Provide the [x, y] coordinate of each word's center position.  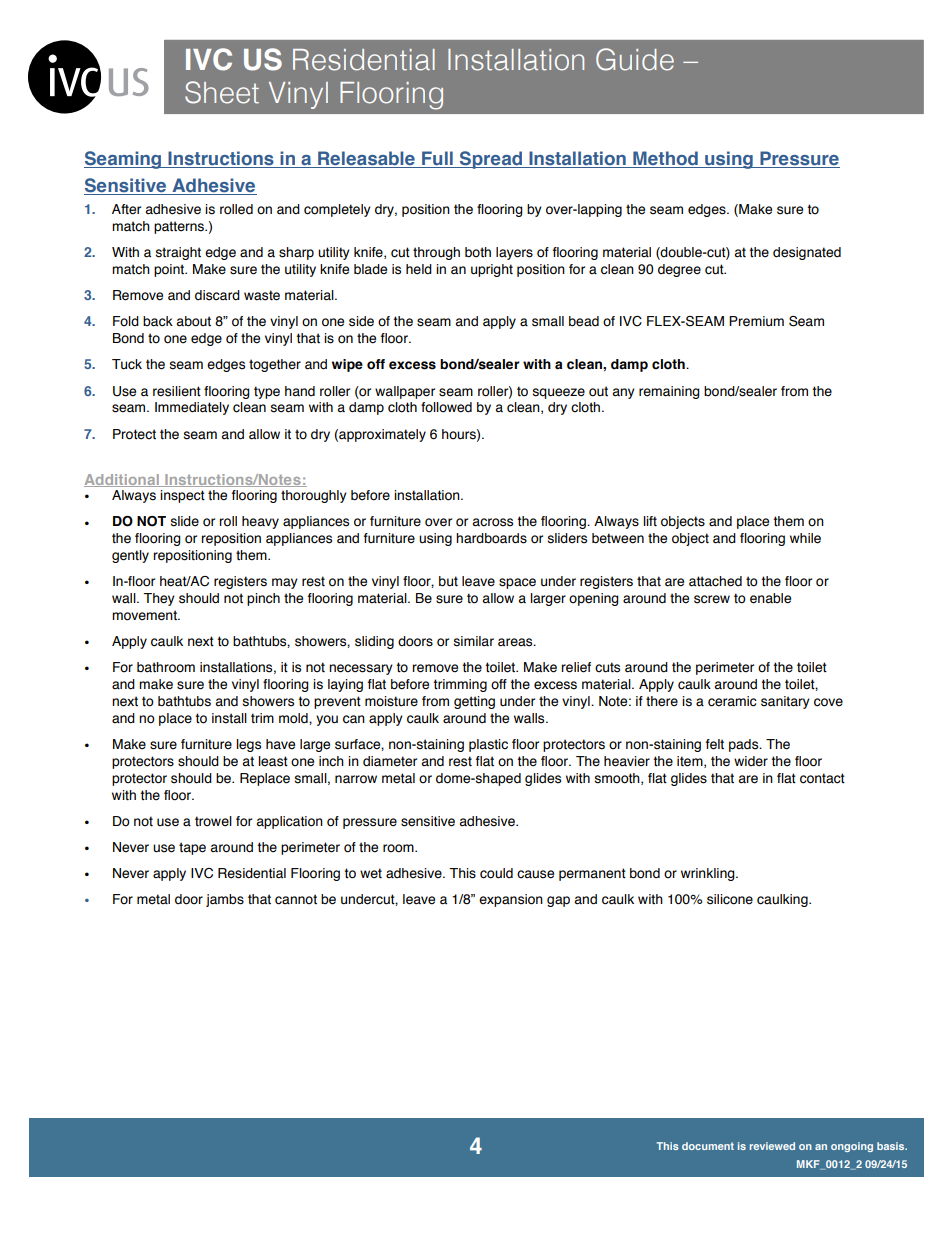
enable [770, 598]
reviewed [772, 1146]
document [708, 1146]
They [159, 599]
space [517, 583]
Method [665, 159]
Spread [491, 160]
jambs [225, 900]
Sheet [222, 92]
